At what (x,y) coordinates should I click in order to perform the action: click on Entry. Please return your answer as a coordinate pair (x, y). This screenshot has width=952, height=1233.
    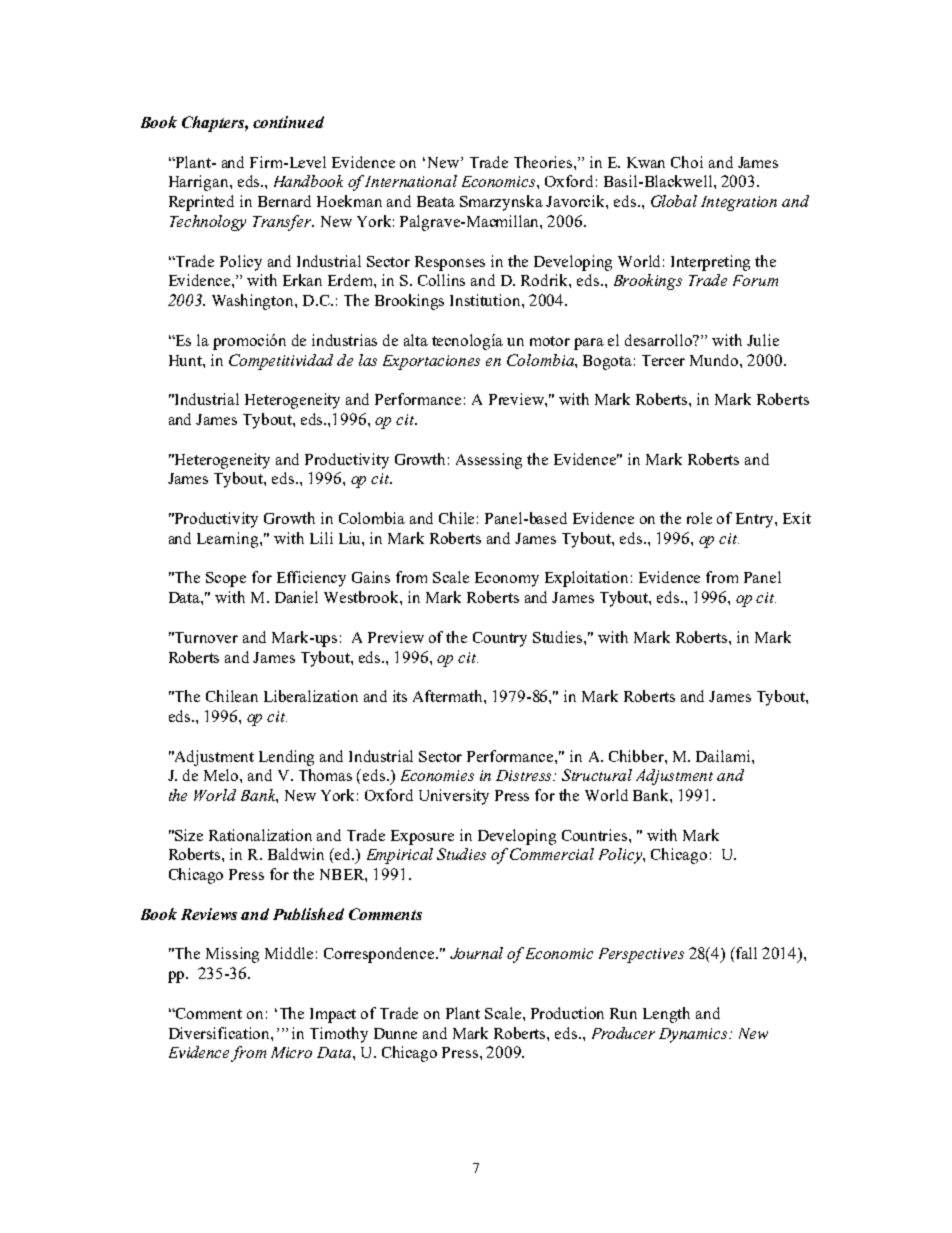
    Looking at the image, I should click on (756, 520).
